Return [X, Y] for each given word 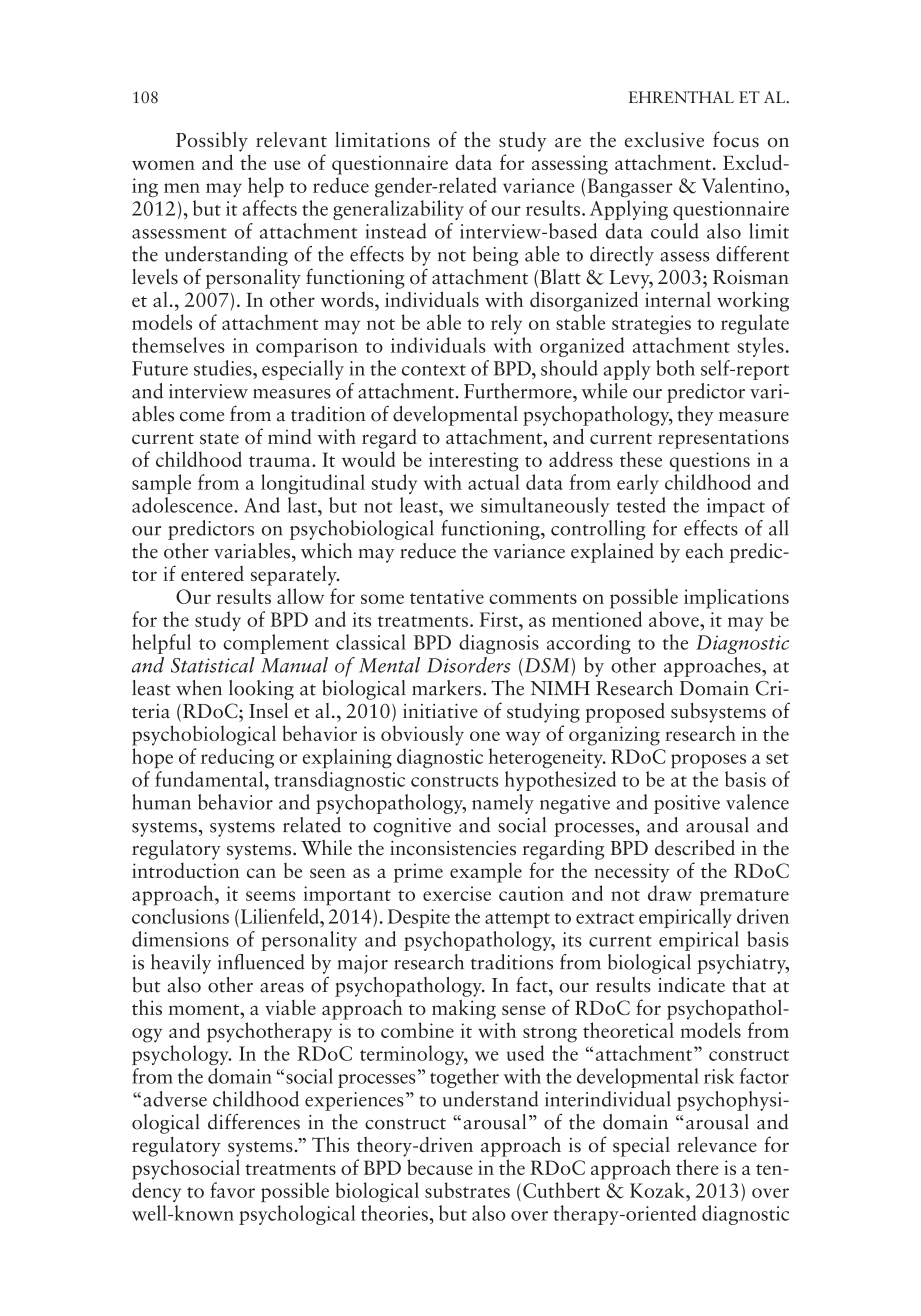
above [675, 619]
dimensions [180, 939]
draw [670, 893]
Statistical [213, 665]
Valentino [743, 185]
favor [232, 1190]
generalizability [398, 210]
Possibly [212, 142]
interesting [473, 462]
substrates [467, 1190]
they [695, 416]
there [697, 1167]
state [219, 438]
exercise [457, 893]
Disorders [469, 665]
